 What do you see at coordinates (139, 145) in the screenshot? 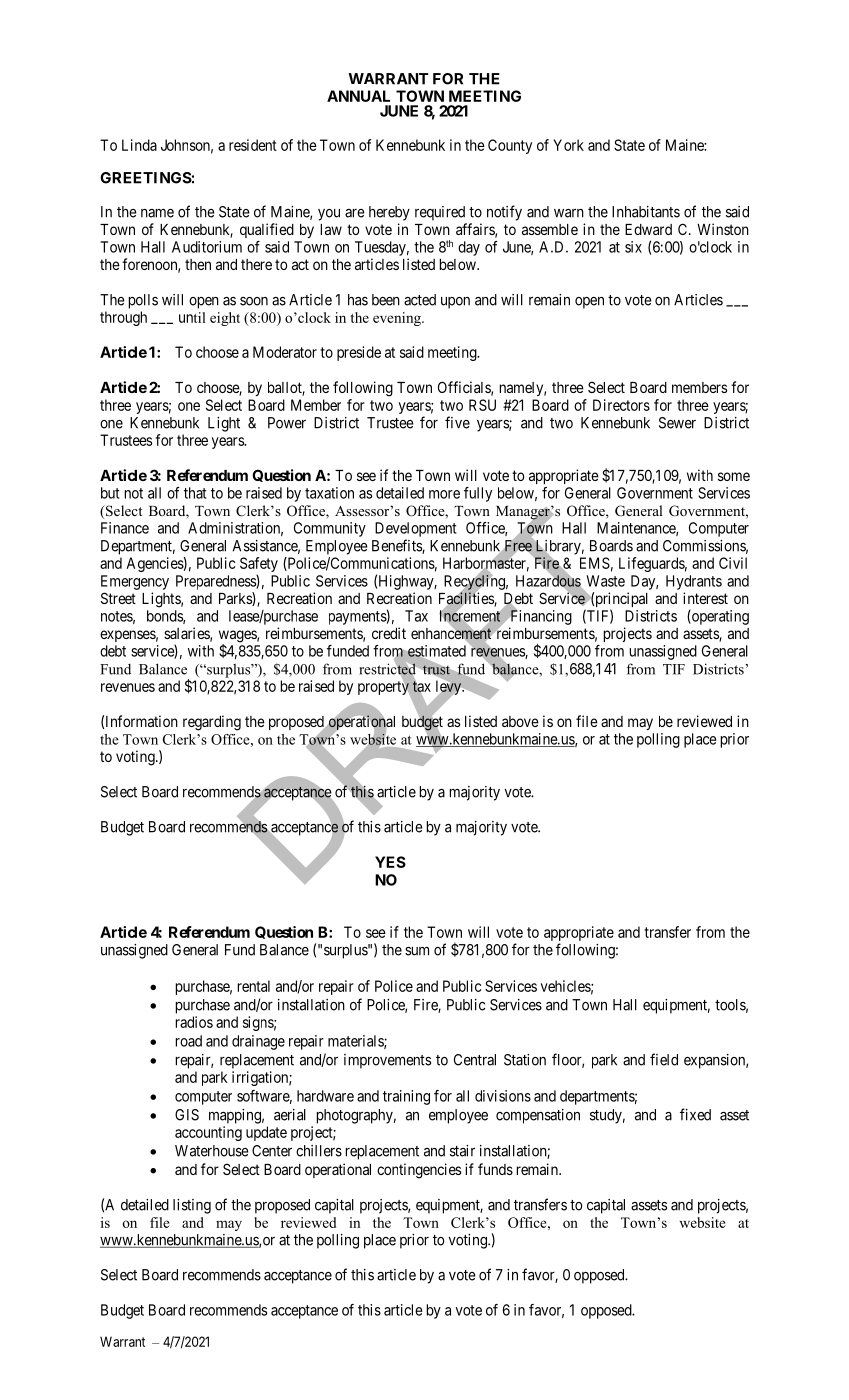
I see `Linda` at bounding box center [139, 145].
